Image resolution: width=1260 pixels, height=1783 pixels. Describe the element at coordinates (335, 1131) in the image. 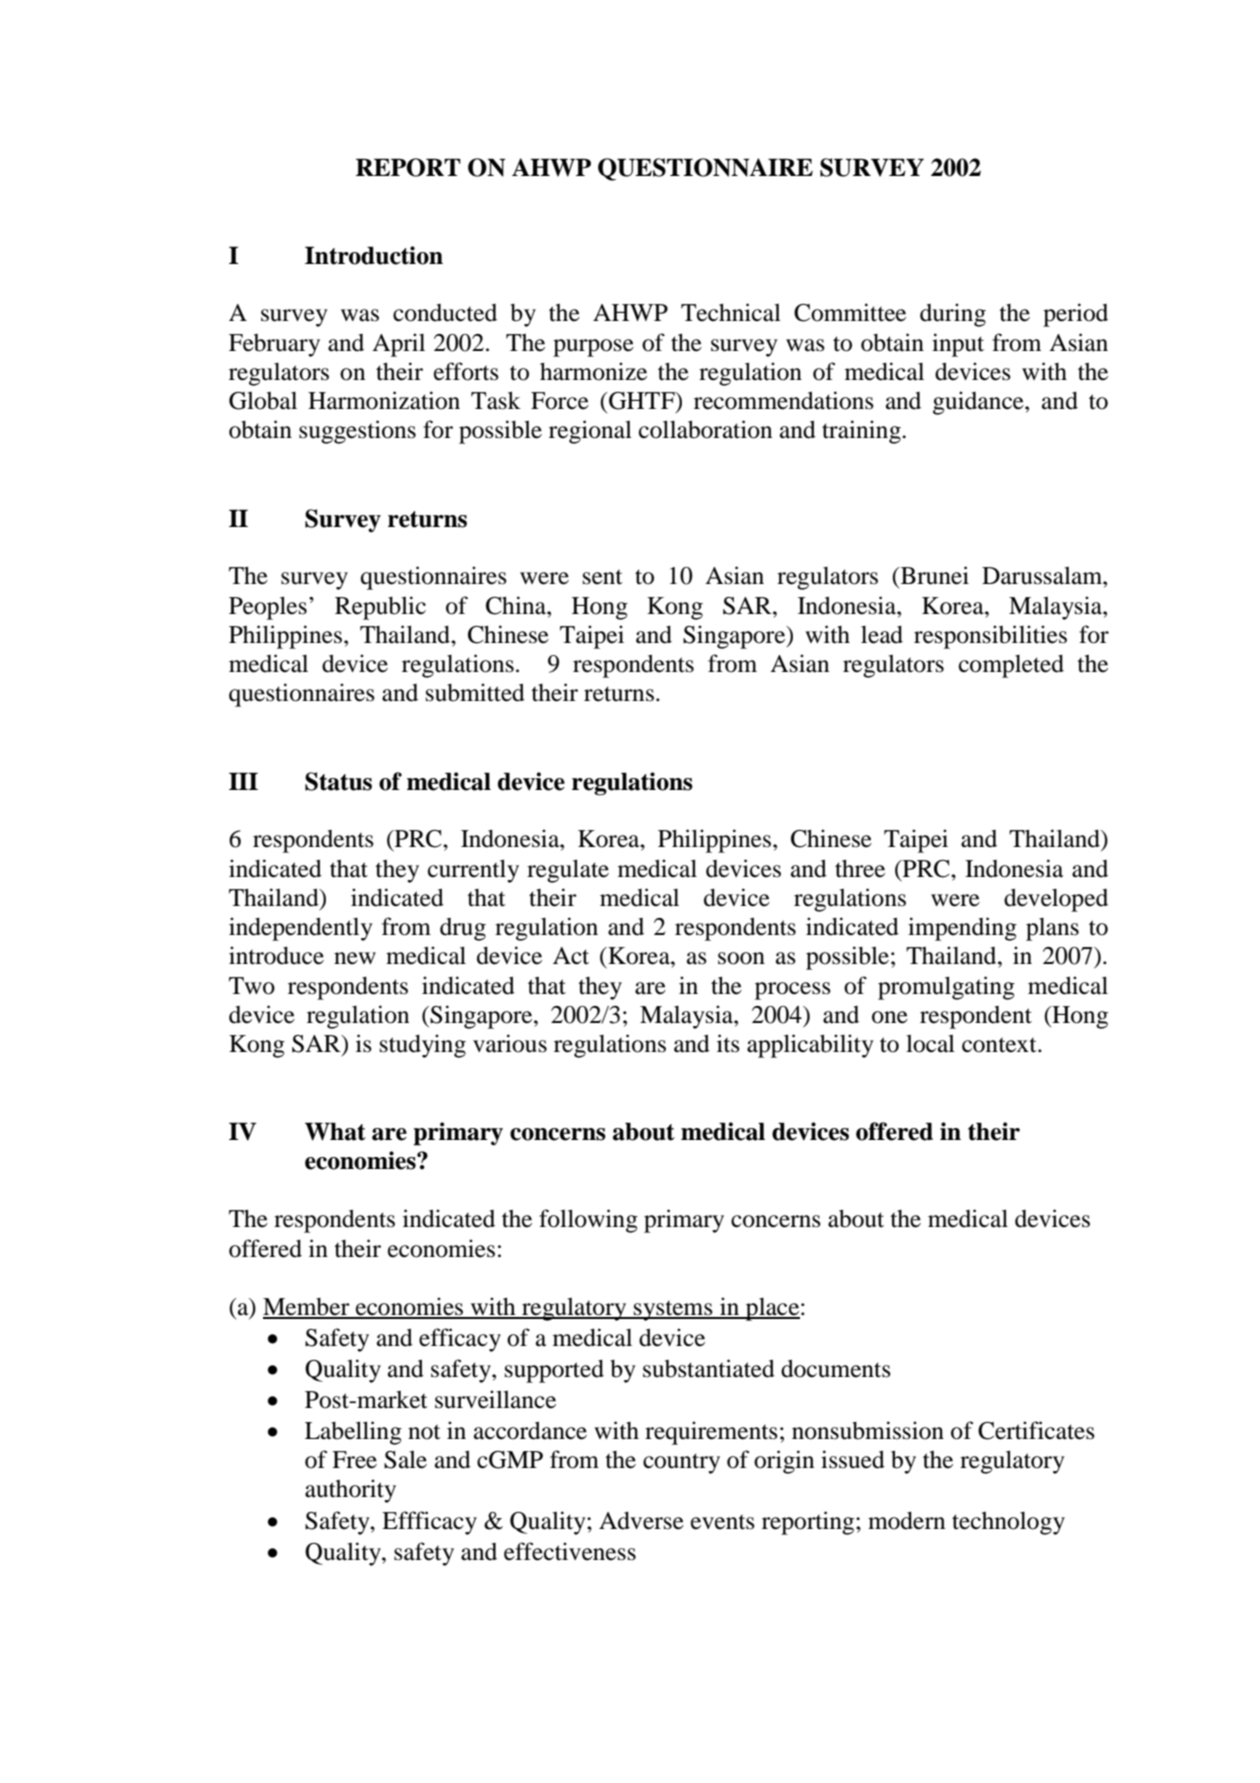

I see `What` at that location.
